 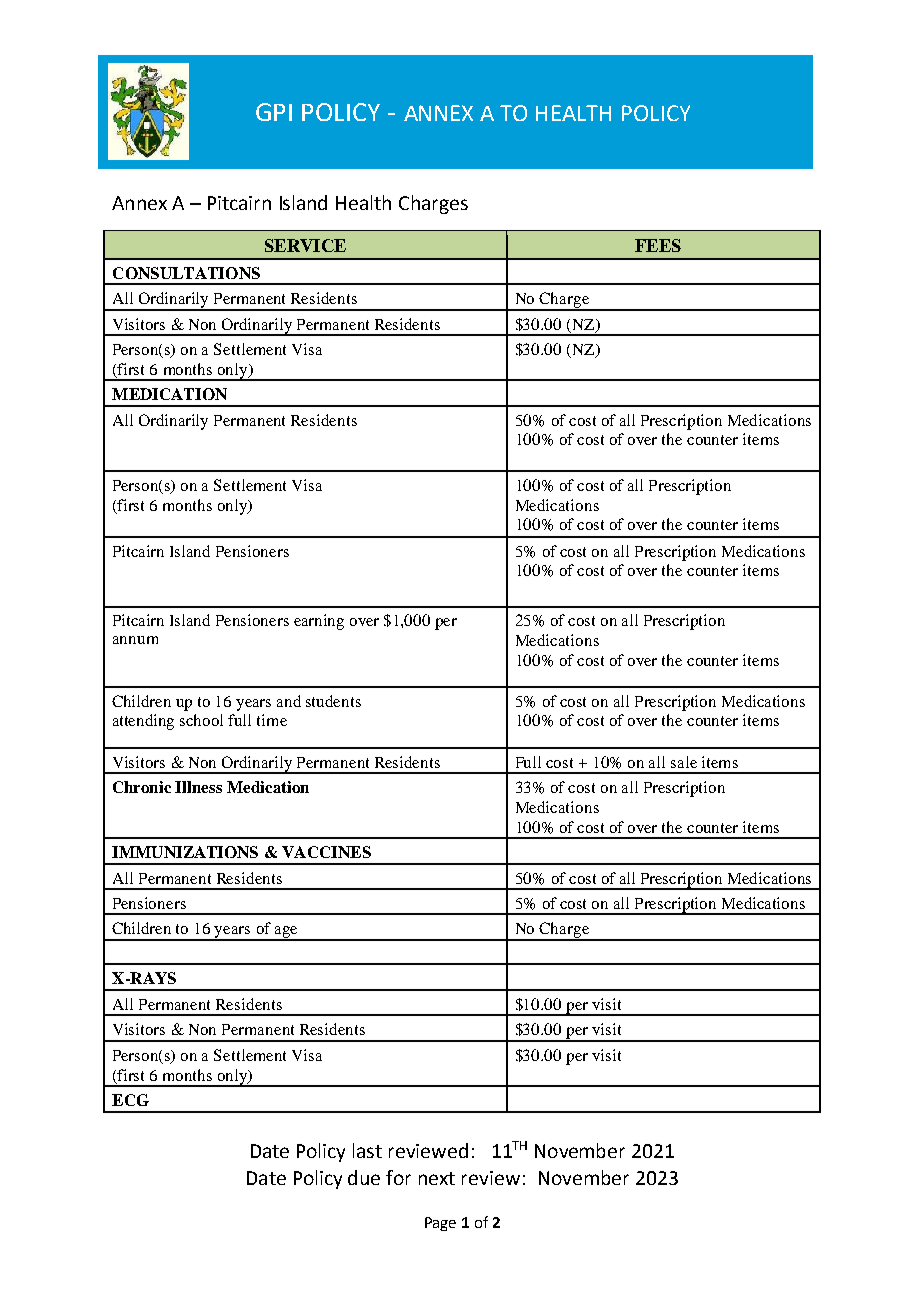 What do you see at coordinates (684, 762) in the page?
I see `sale` at bounding box center [684, 762].
